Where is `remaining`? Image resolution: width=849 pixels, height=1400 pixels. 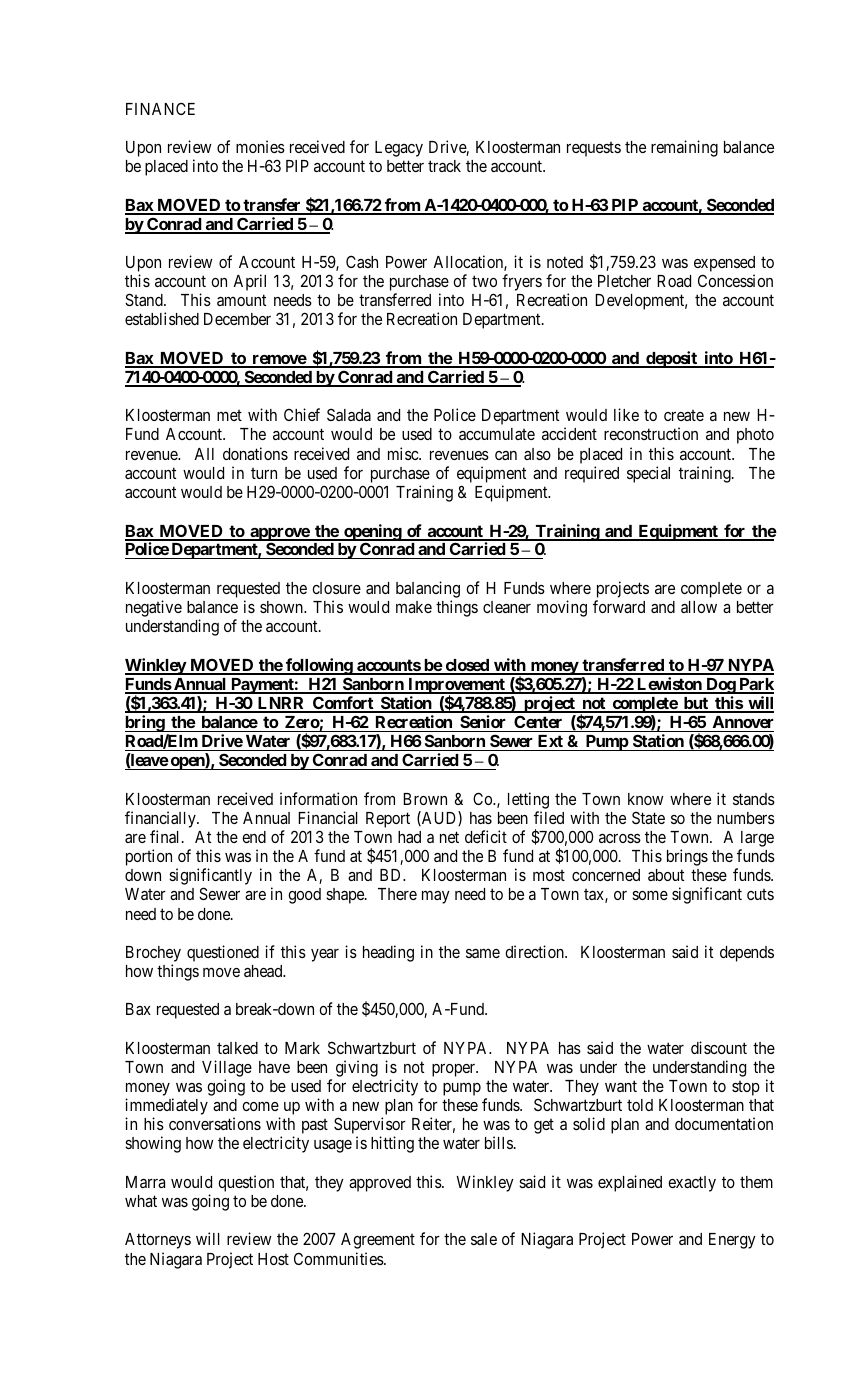
remaining is located at coordinates (684, 148).
